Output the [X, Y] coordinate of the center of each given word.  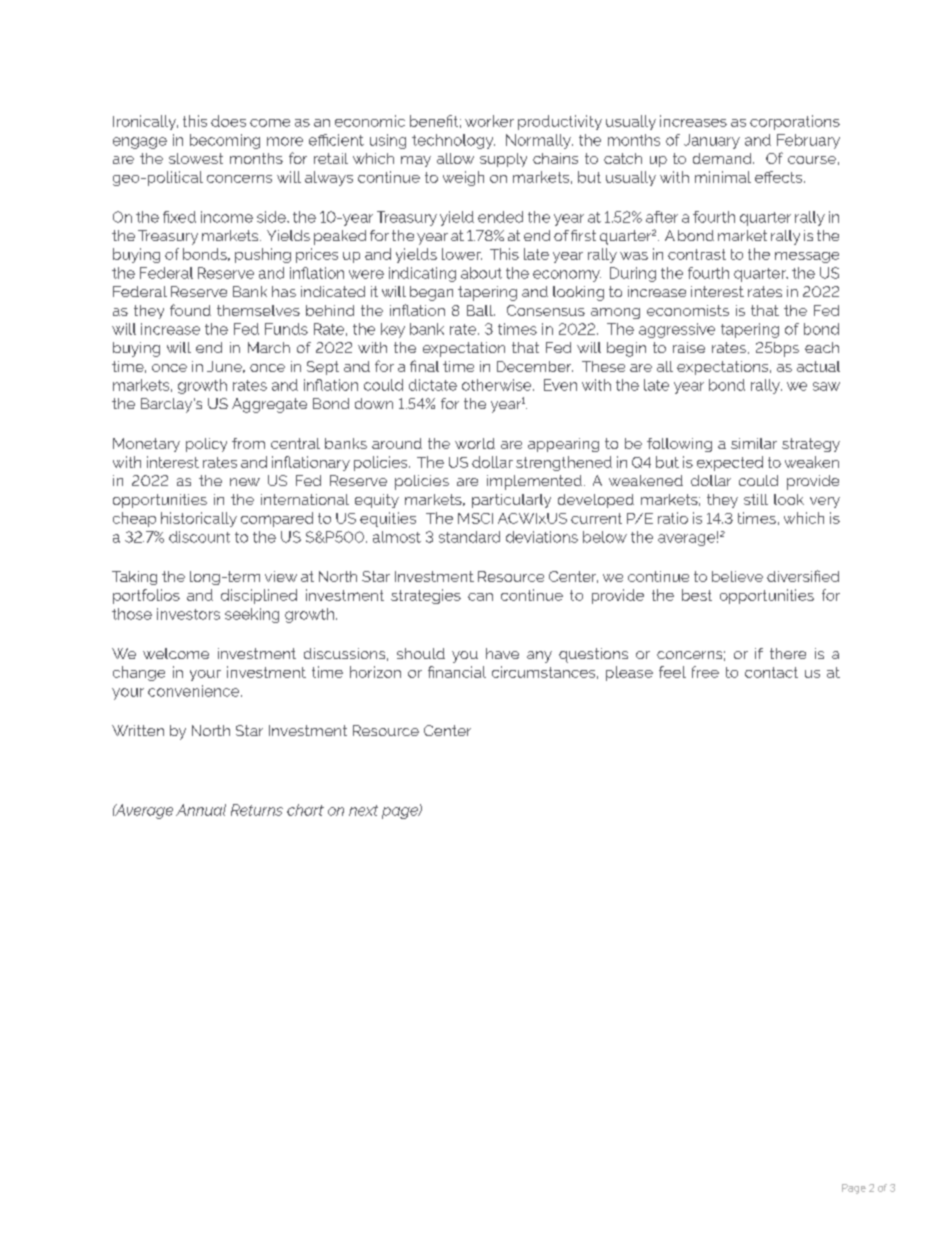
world [475, 443]
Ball [481, 310]
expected [730, 463]
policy [206, 445]
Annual [201, 810]
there [788, 653]
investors [188, 614]
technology [453, 141]
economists [688, 310]
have [502, 653]
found [190, 310]
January [712, 141]
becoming [225, 141]
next [363, 810]
